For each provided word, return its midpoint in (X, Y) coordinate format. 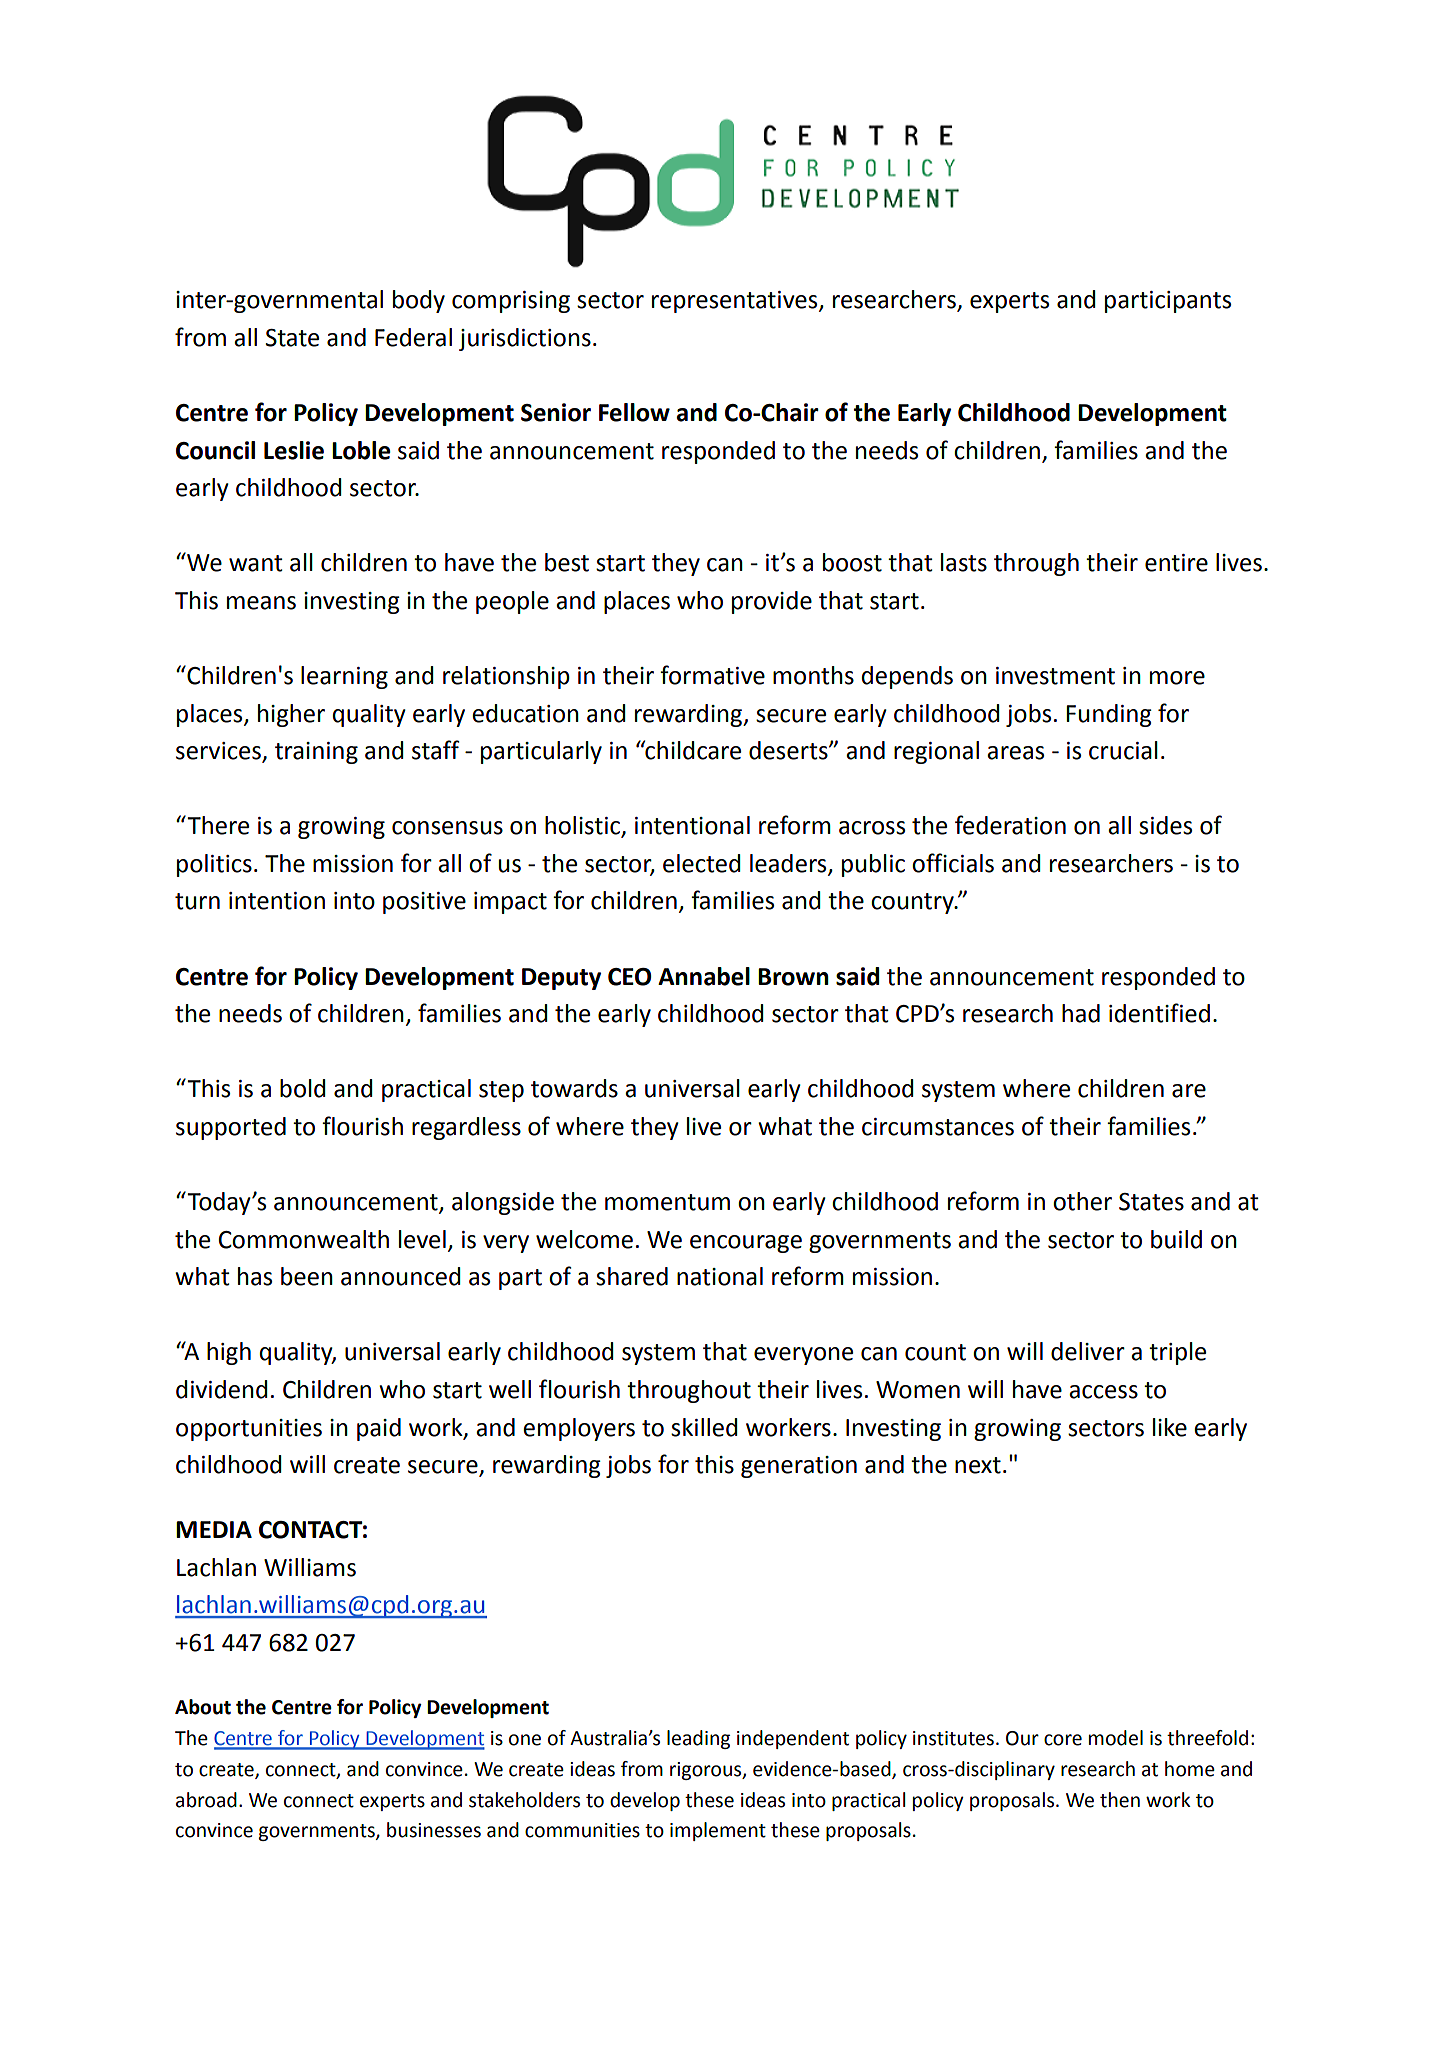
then (1120, 1800)
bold (303, 1088)
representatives (736, 302)
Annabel (704, 976)
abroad (206, 1800)
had (1081, 1013)
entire (1176, 563)
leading (698, 1739)
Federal (413, 337)
